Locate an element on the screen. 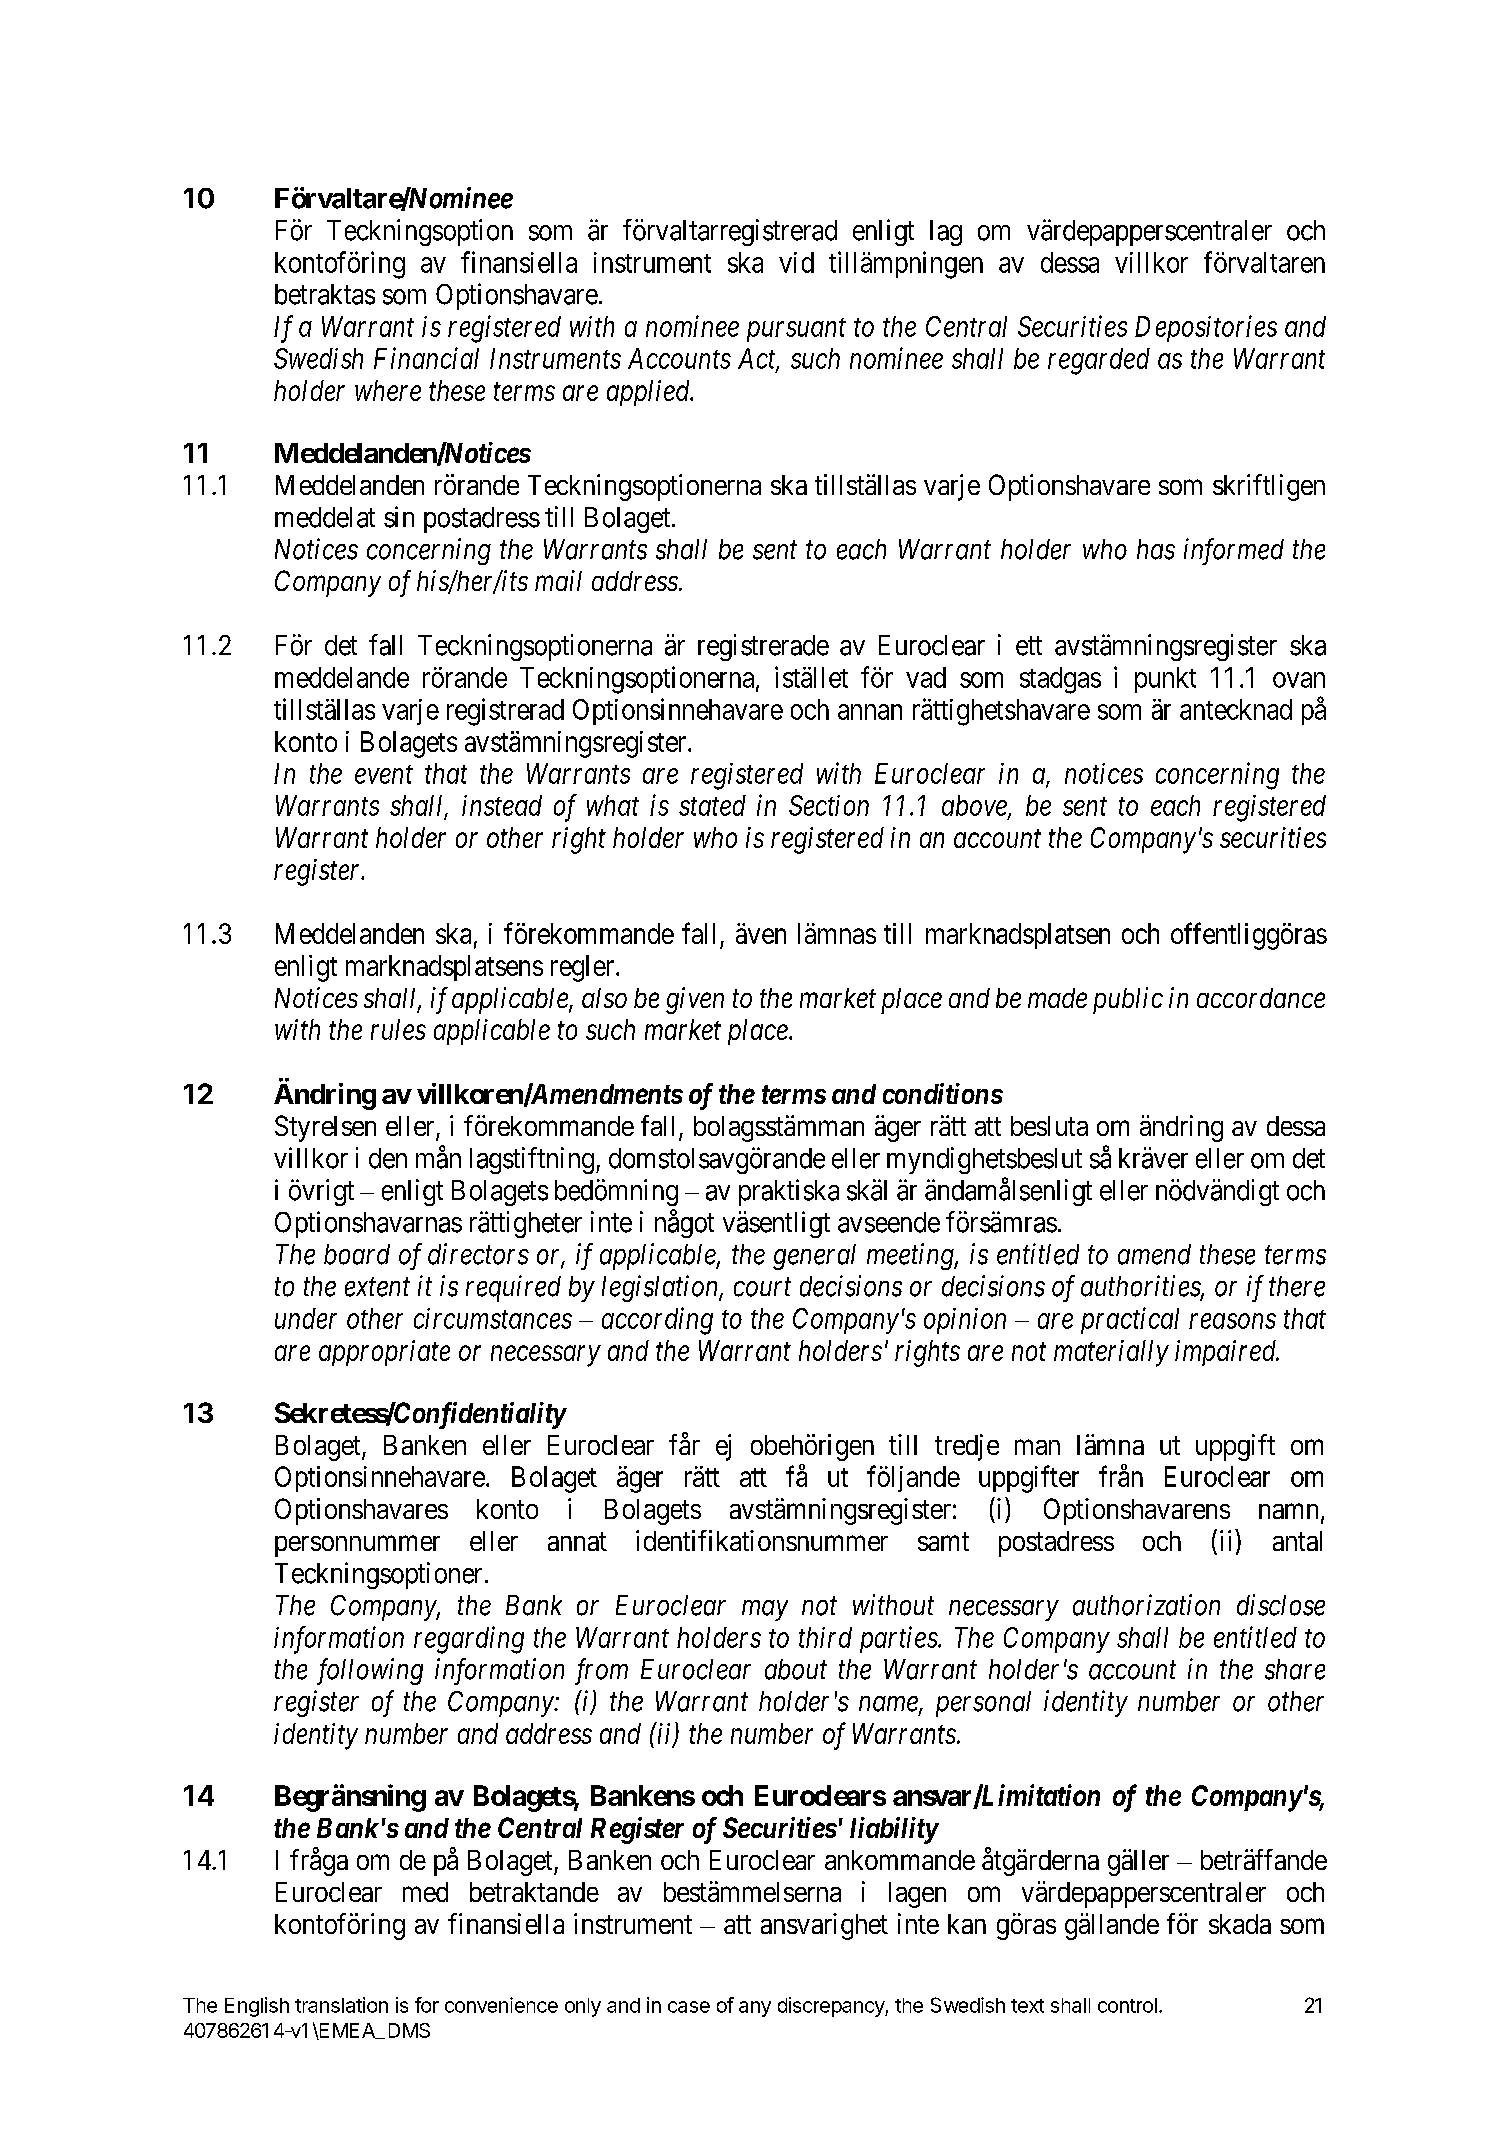 The image size is (1508, 2133). court is located at coordinates (762, 1287).
